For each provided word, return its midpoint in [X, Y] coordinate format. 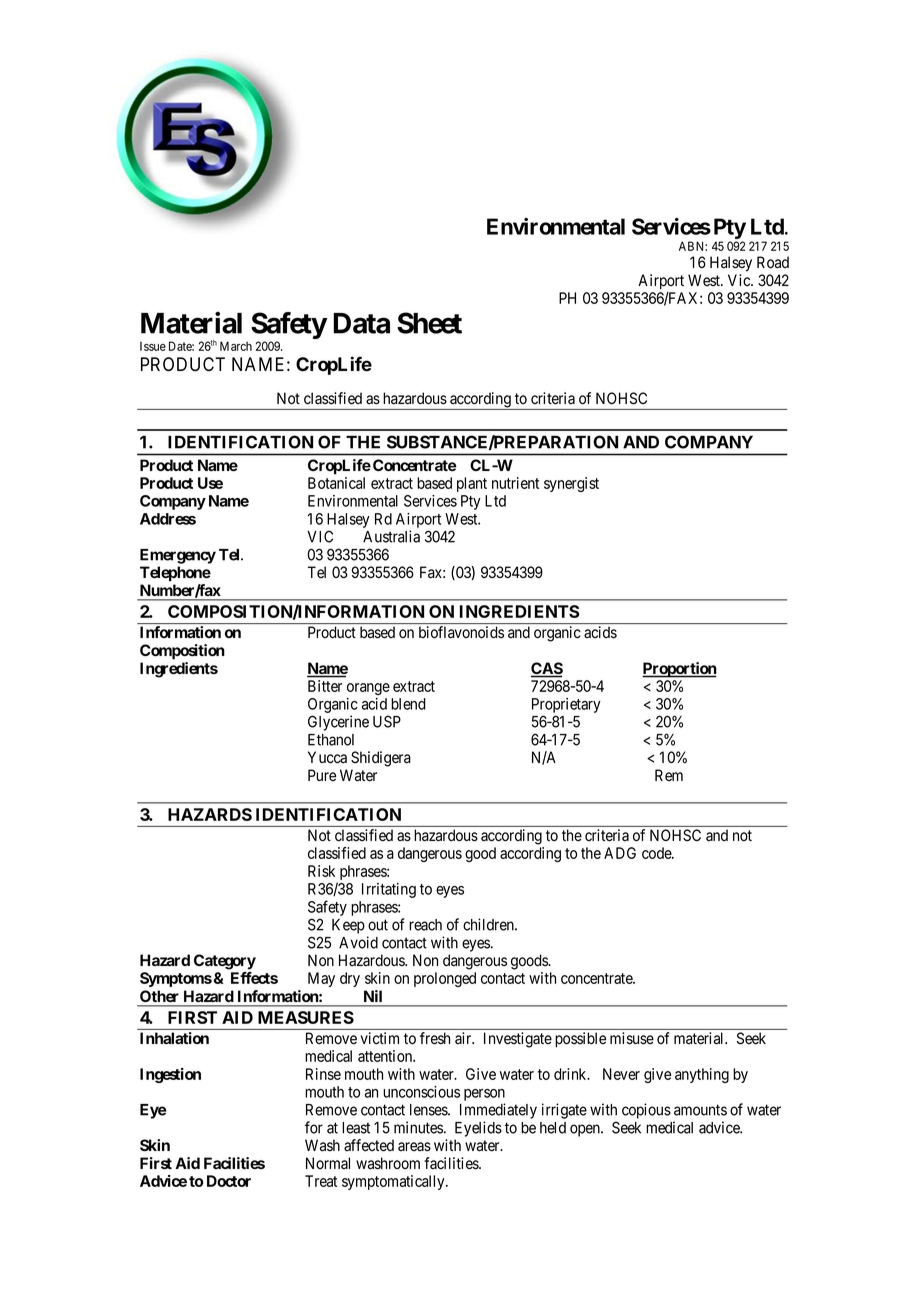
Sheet [429, 323]
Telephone [175, 574]
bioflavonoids [461, 632]
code [657, 853]
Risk [321, 871]
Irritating [389, 890]
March [236, 346]
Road [773, 262]
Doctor [229, 1181]
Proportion [679, 670]
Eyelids [478, 1129]
